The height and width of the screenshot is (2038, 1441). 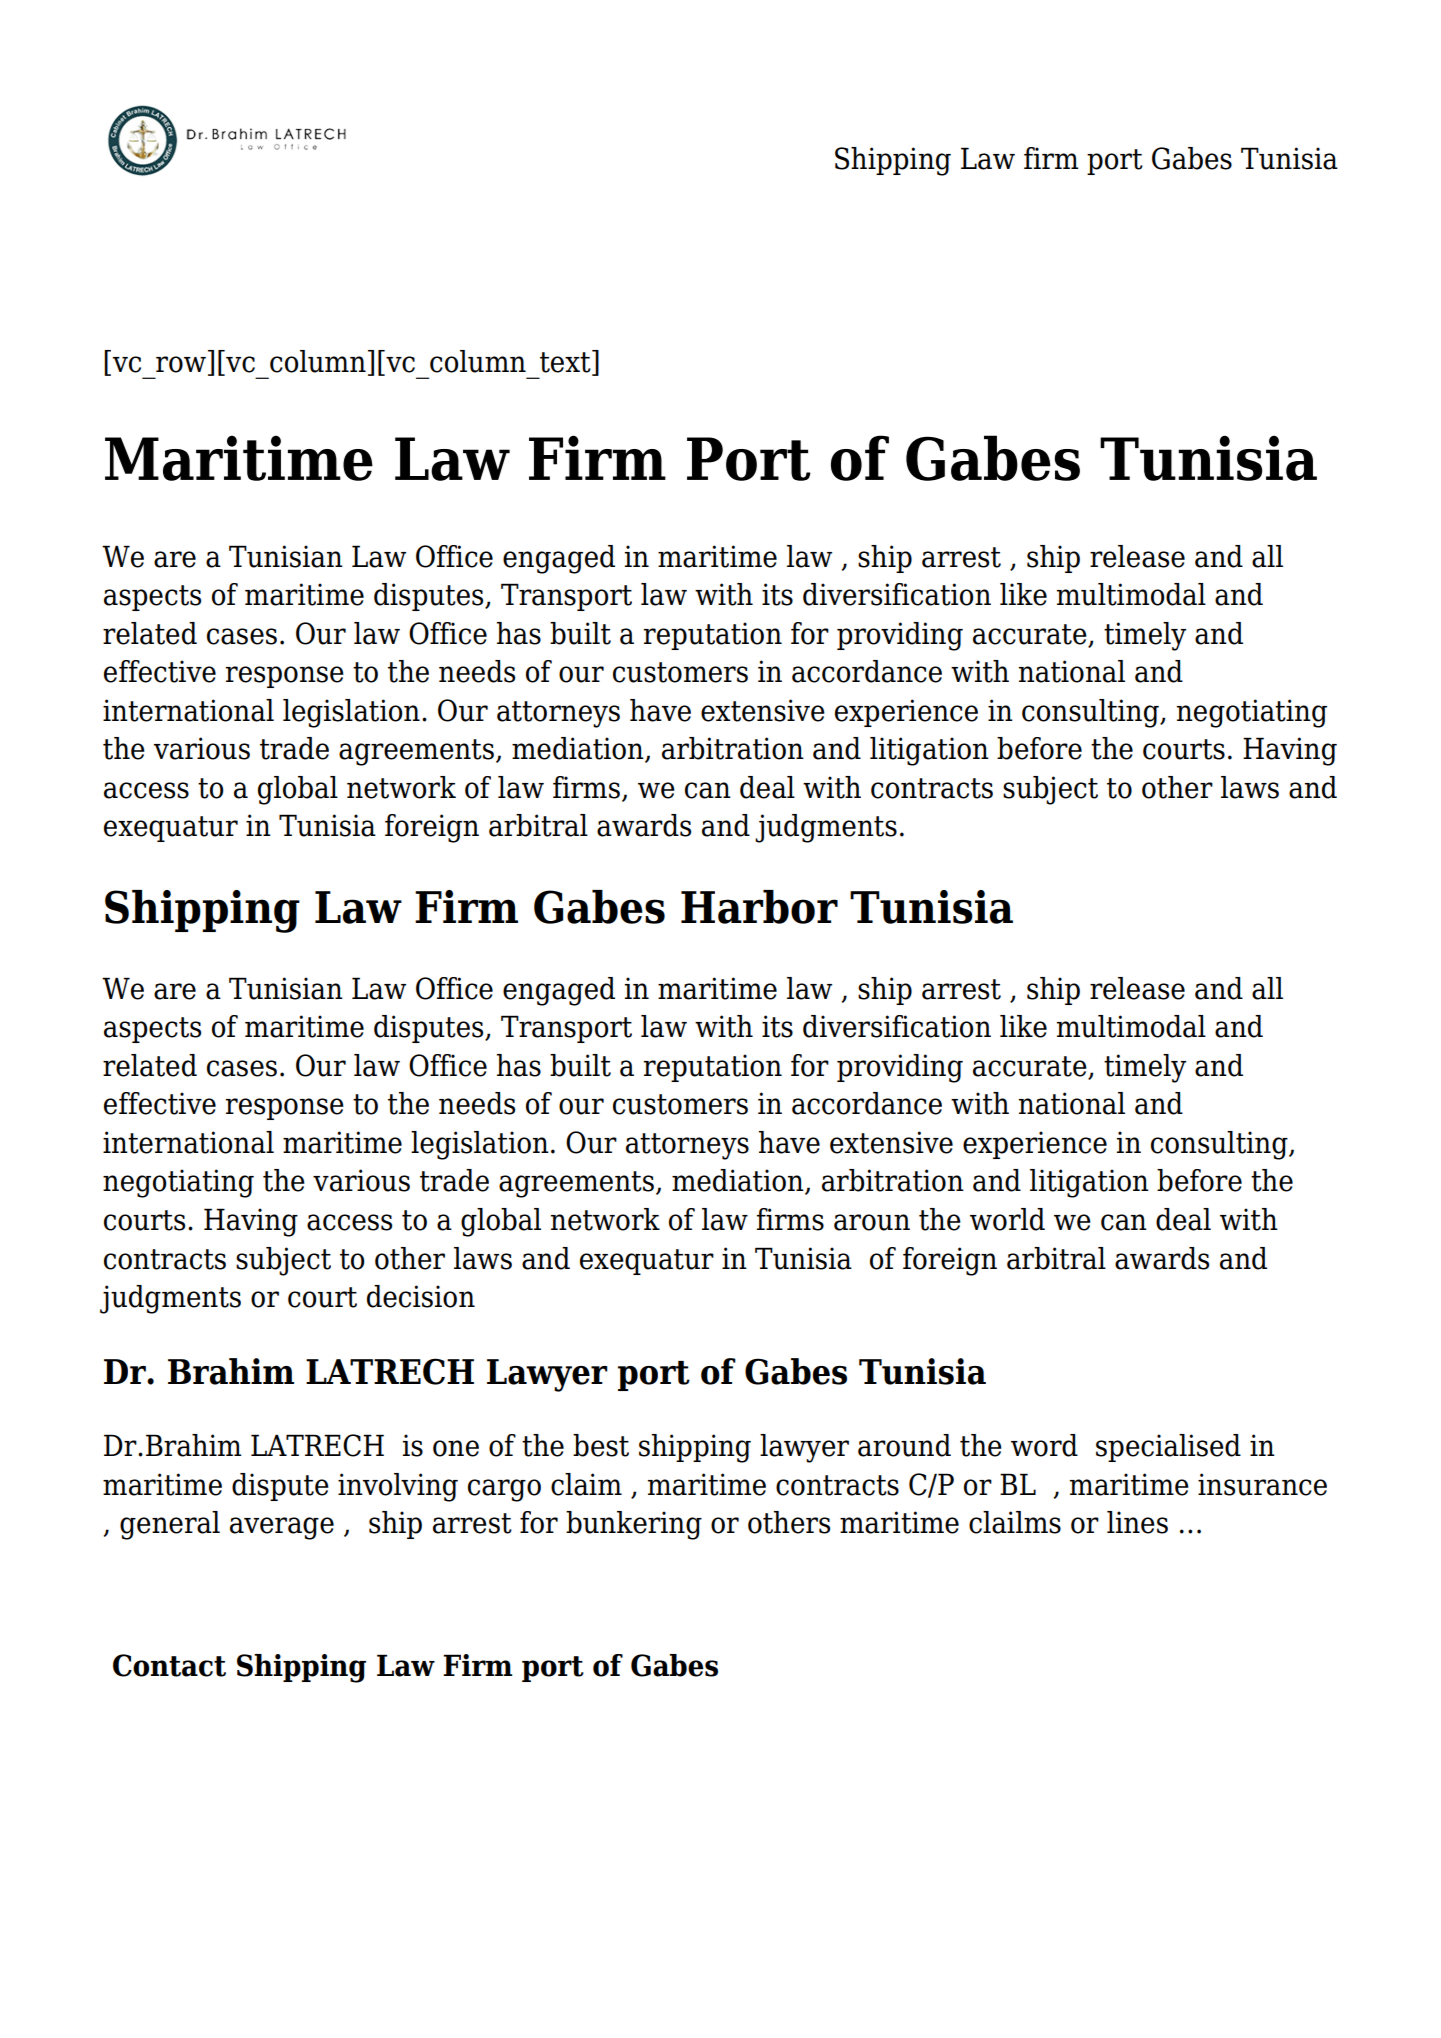 What do you see at coordinates (1168, 1448) in the screenshot?
I see `specialised` at bounding box center [1168, 1448].
